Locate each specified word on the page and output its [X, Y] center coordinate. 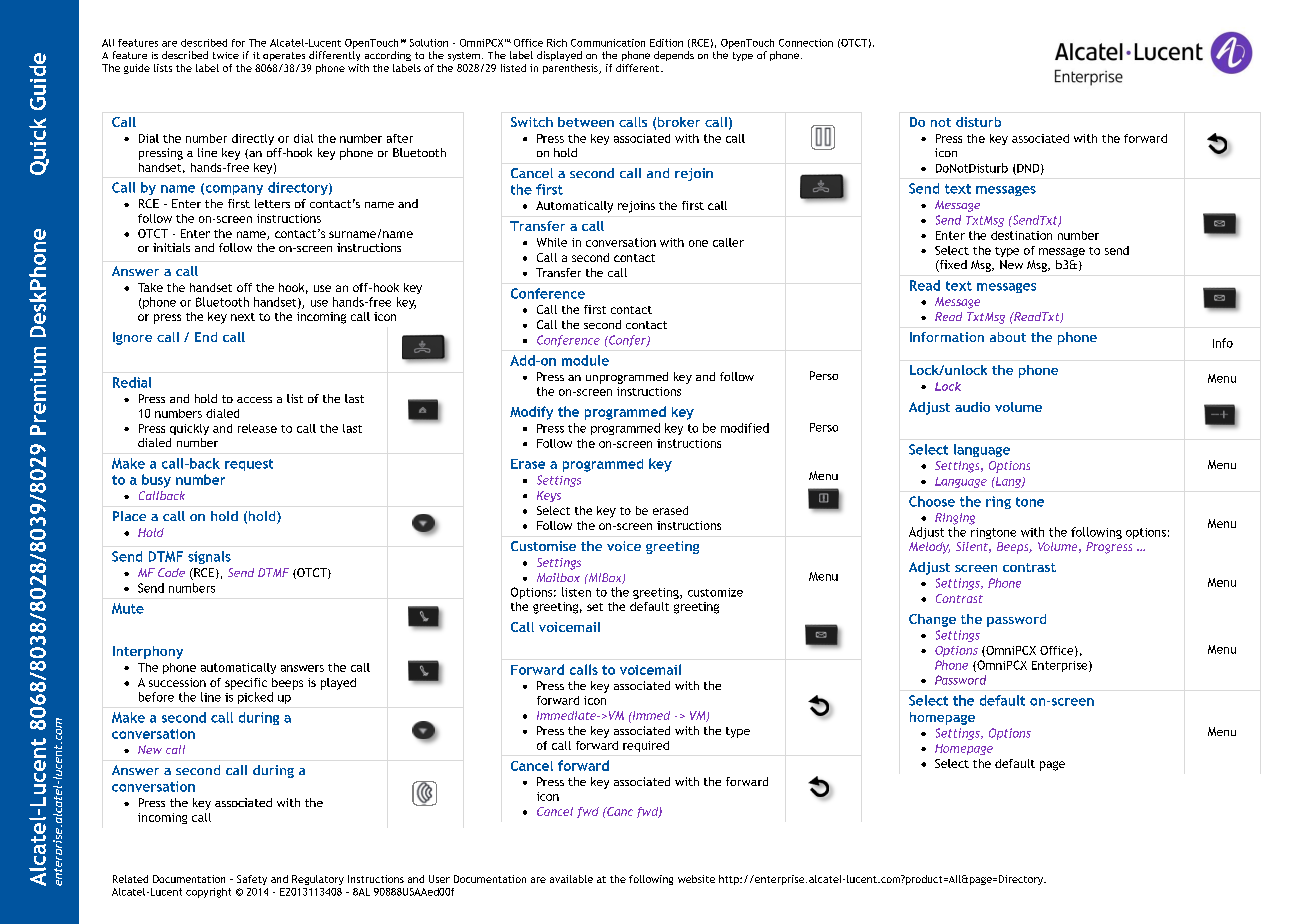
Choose [932, 501]
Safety [252, 880]
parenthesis [571, 69]
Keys [549, 496]
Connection [806, 43]
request [249, 465]
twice [226, 55]
